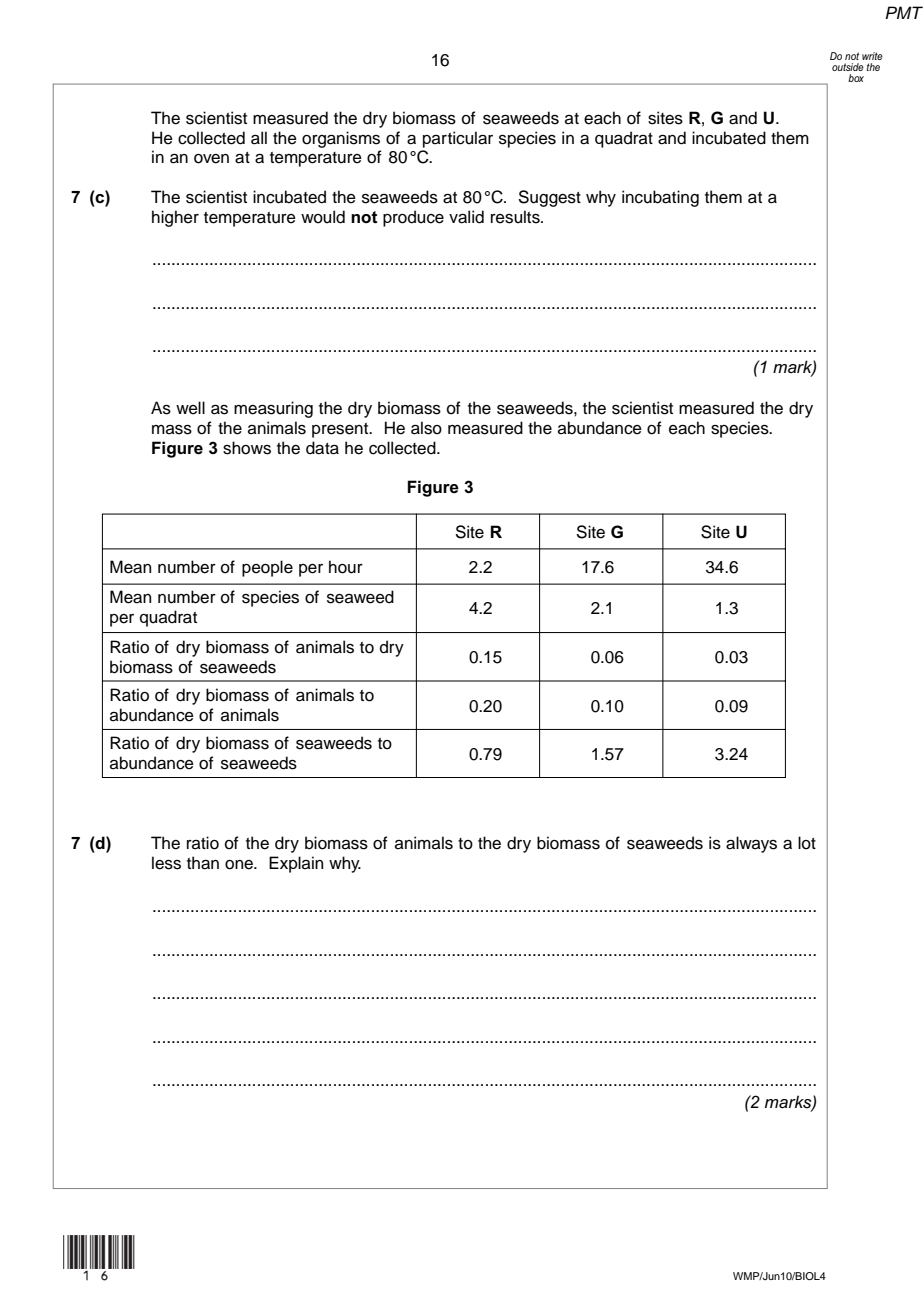 The height and width of the document is (1308, 924). What do you see at coordinates (267, 568) in the document?
I see `people` at bounding box center [267, 568].
